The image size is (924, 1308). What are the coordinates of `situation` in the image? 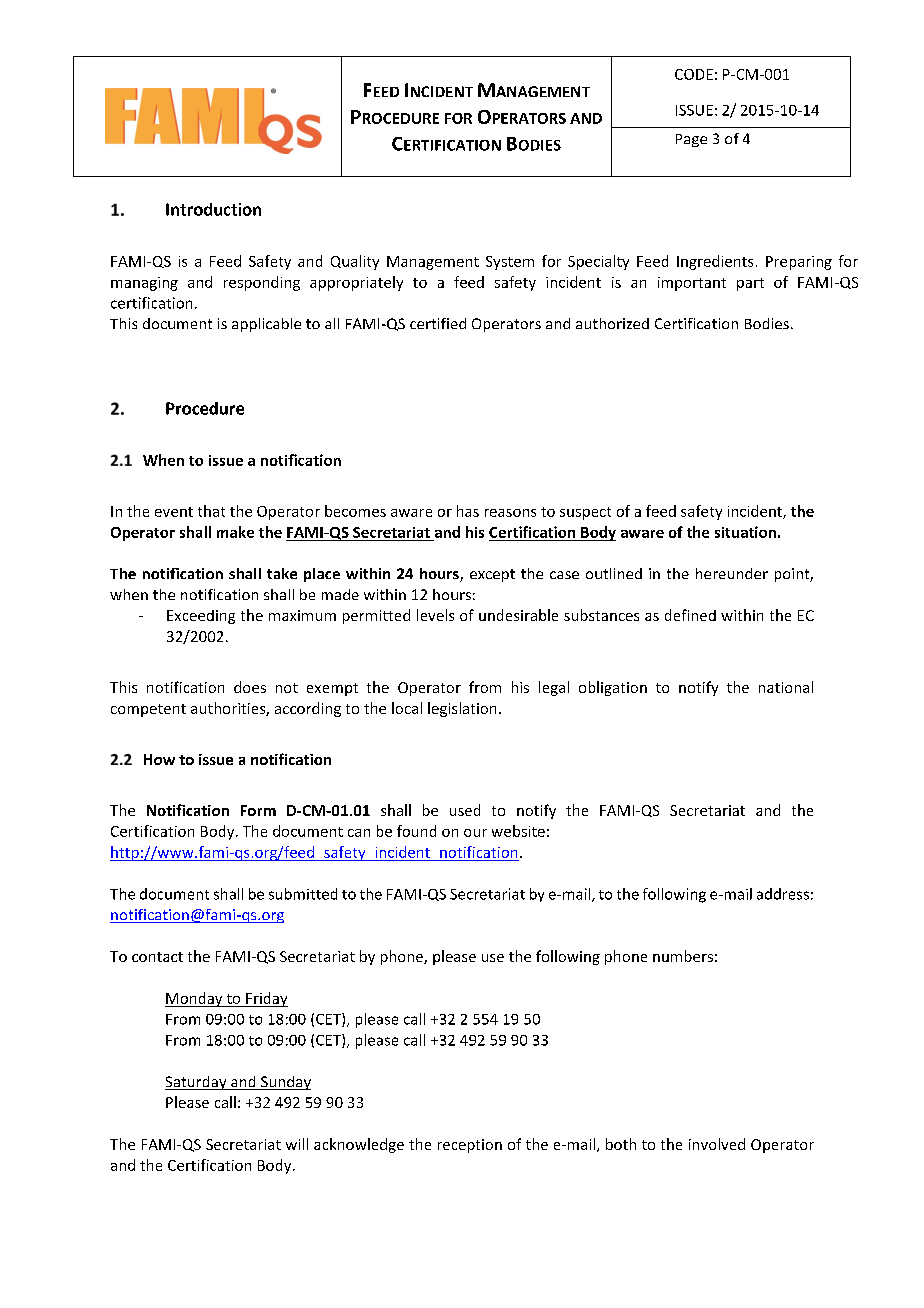 It's located at (745, 532).
